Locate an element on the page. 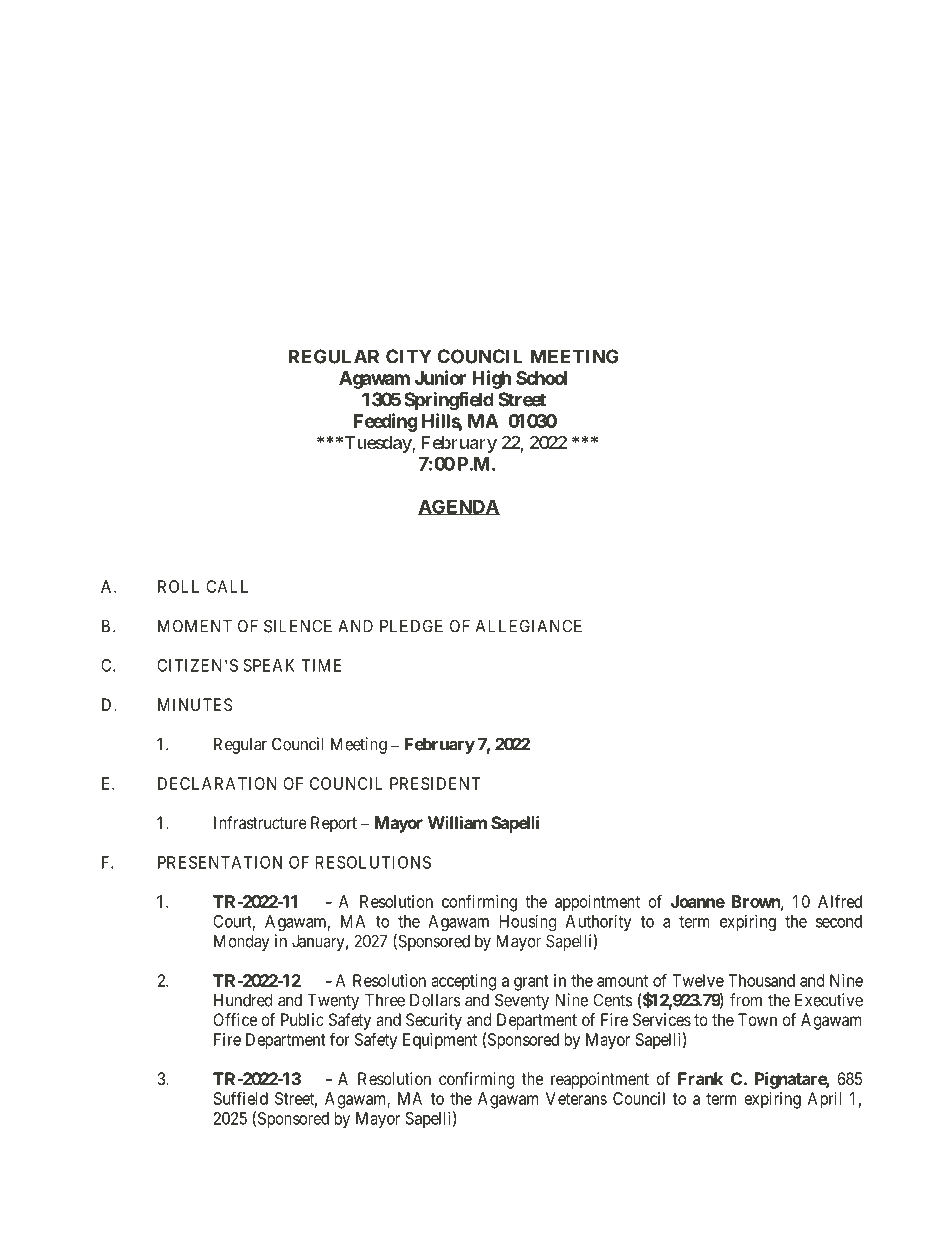 The height and width of the page is (1233, 952). School is located at coordinates (541, 378).
